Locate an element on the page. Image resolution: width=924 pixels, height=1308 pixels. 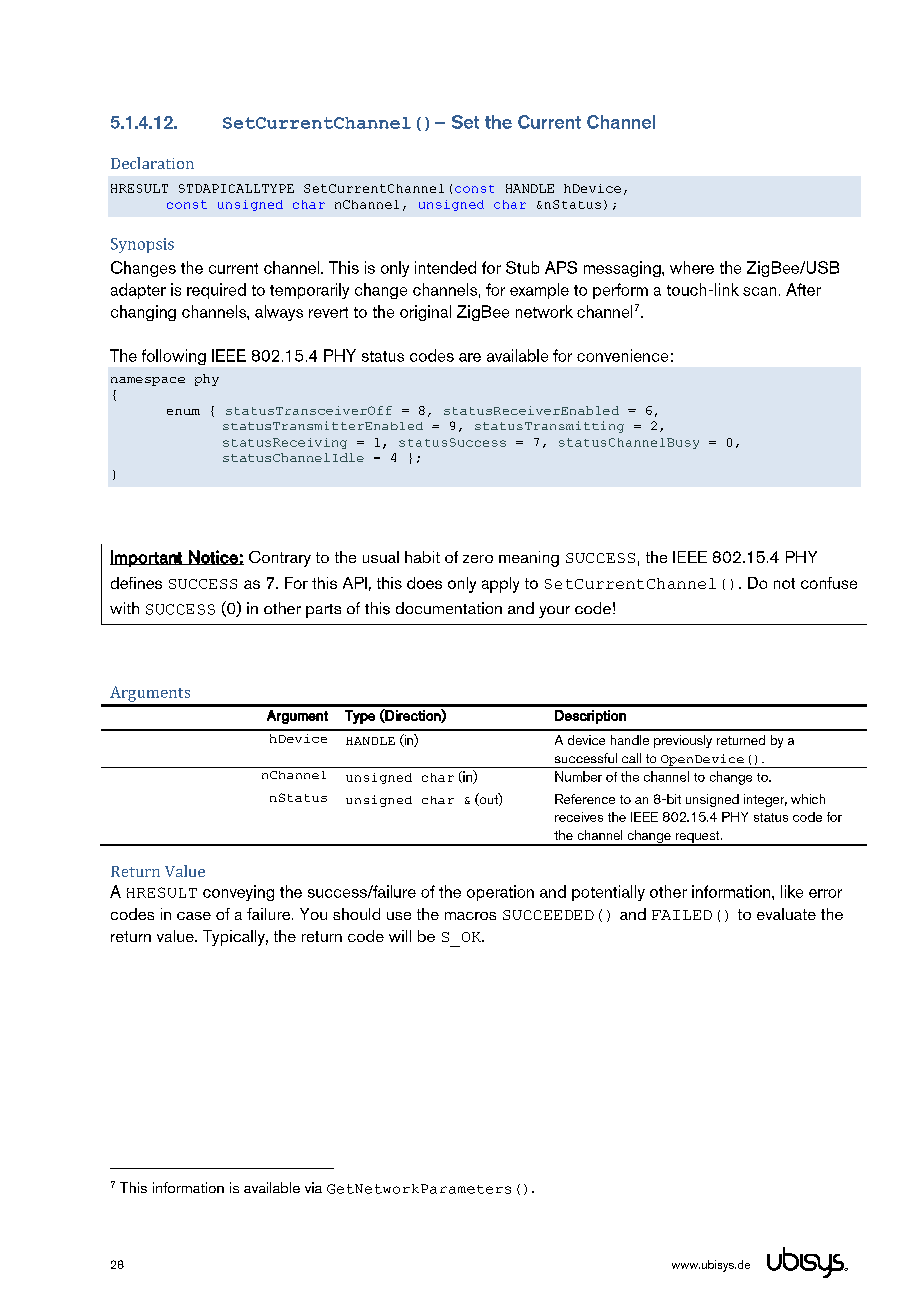
confuse is located at coordinates (829, 583).
